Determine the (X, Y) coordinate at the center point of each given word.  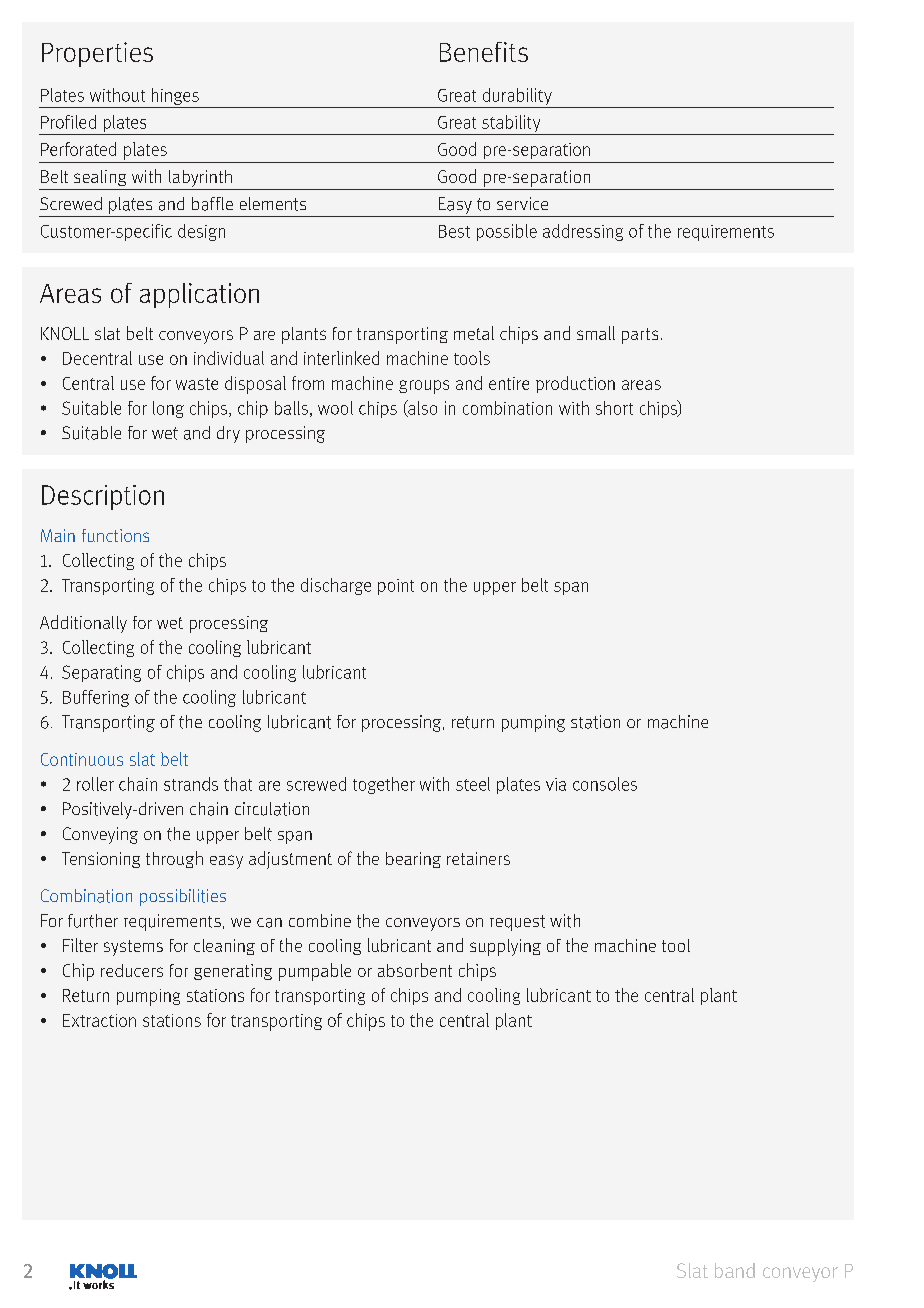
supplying (505, 947)
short (614, 408)
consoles (605, 784)
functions (115, 535)
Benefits (484, 52)
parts (640, 336)
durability (517, 98)
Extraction (99, 1020)
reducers (132, 970)
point (396, 587)
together (384, 785)
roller (95, 784)
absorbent (415, 970)
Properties (97, 54)
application (199, 295)
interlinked (341, 358)
